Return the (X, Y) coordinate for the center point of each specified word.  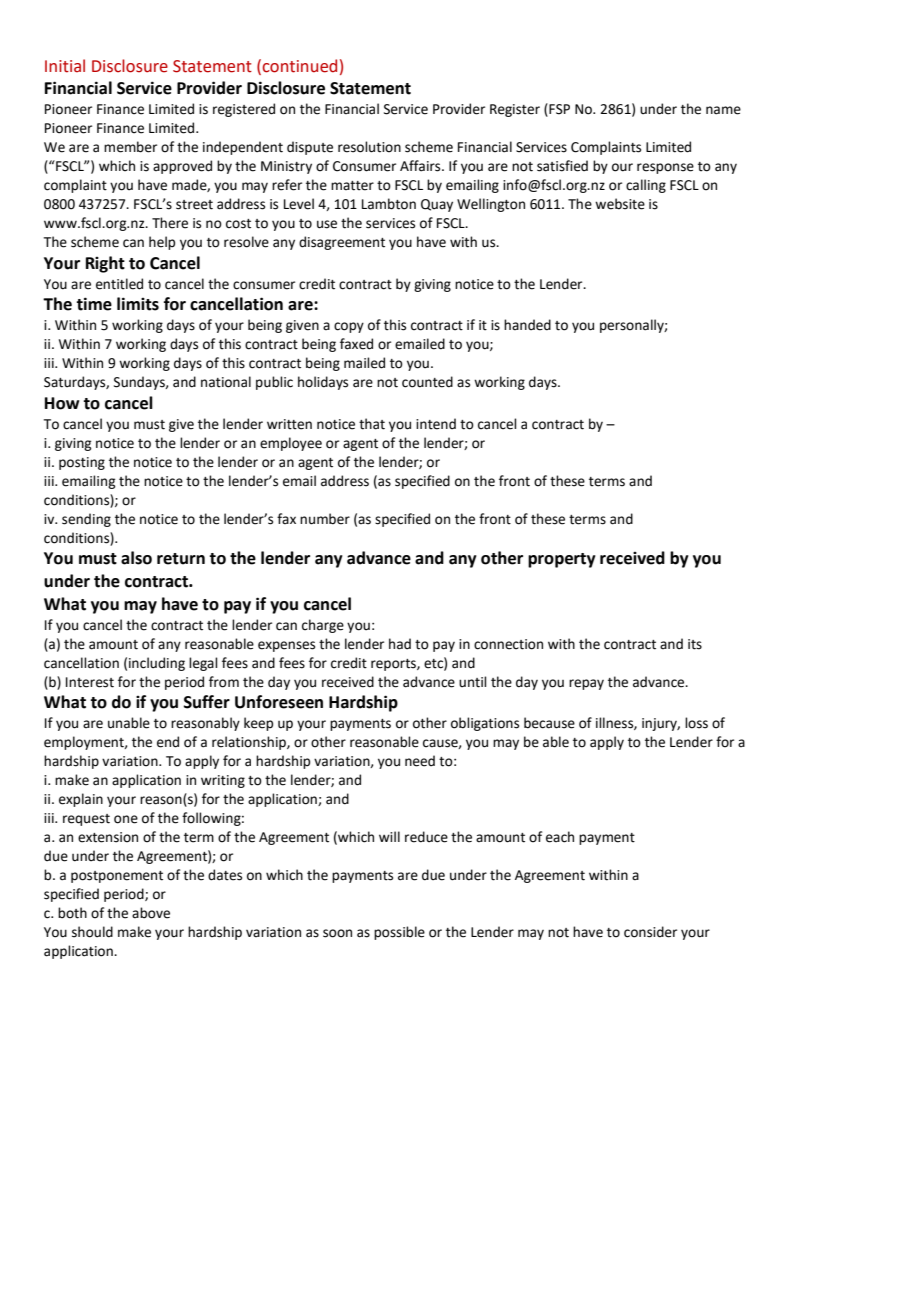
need (420, 761)
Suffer (207, 702)
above (151, 913)
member (130, 147)
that (372, 424)
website (620, 204)
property (562, 560)
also (136, 558)
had (400, 644)
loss (696, 723)
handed (527, 325)
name (723, 110)
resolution (369, 147)
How (62, 403)
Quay (437, 205)
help (162, 243)
